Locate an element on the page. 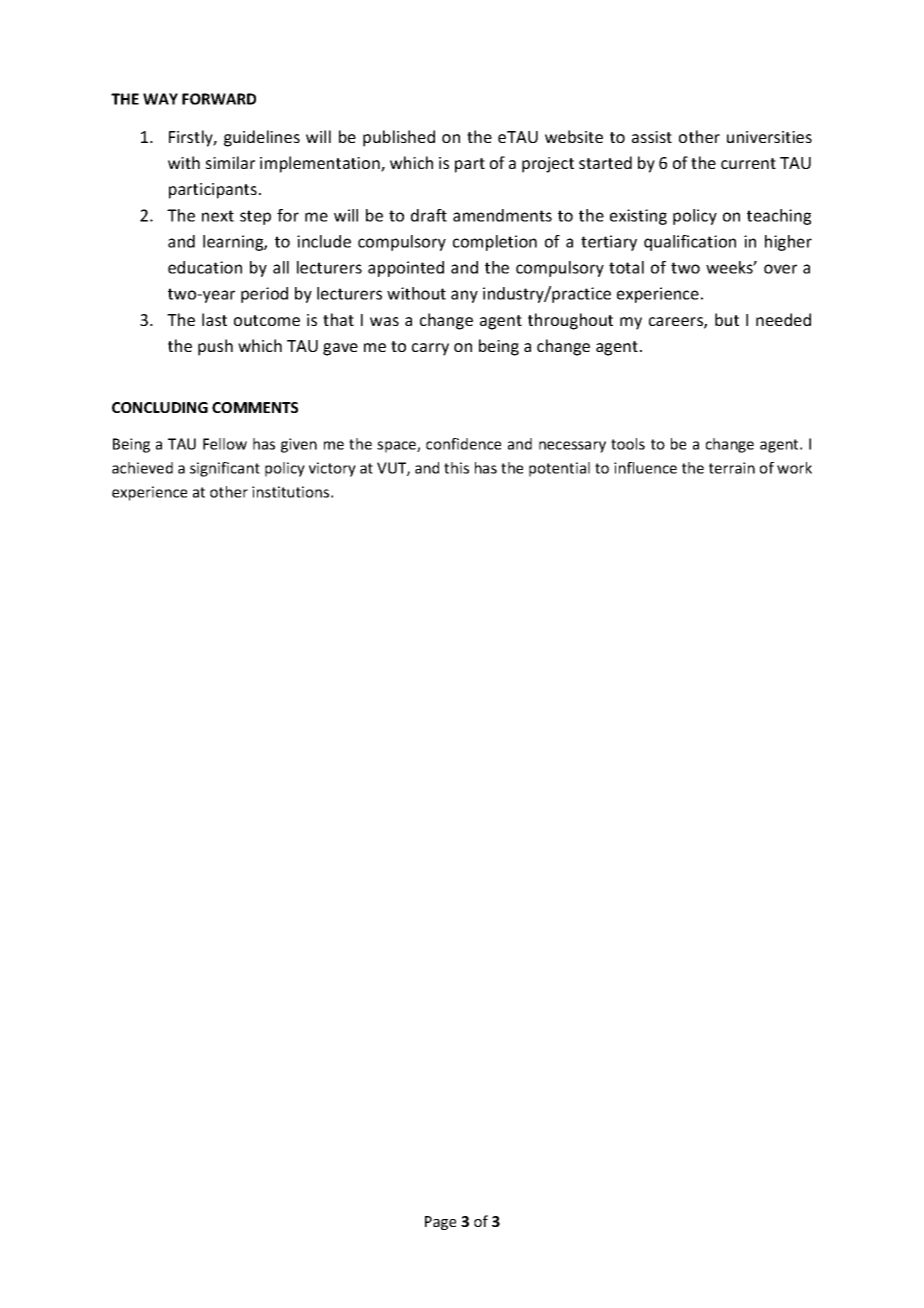  current is located at coordinates (748, 163).
